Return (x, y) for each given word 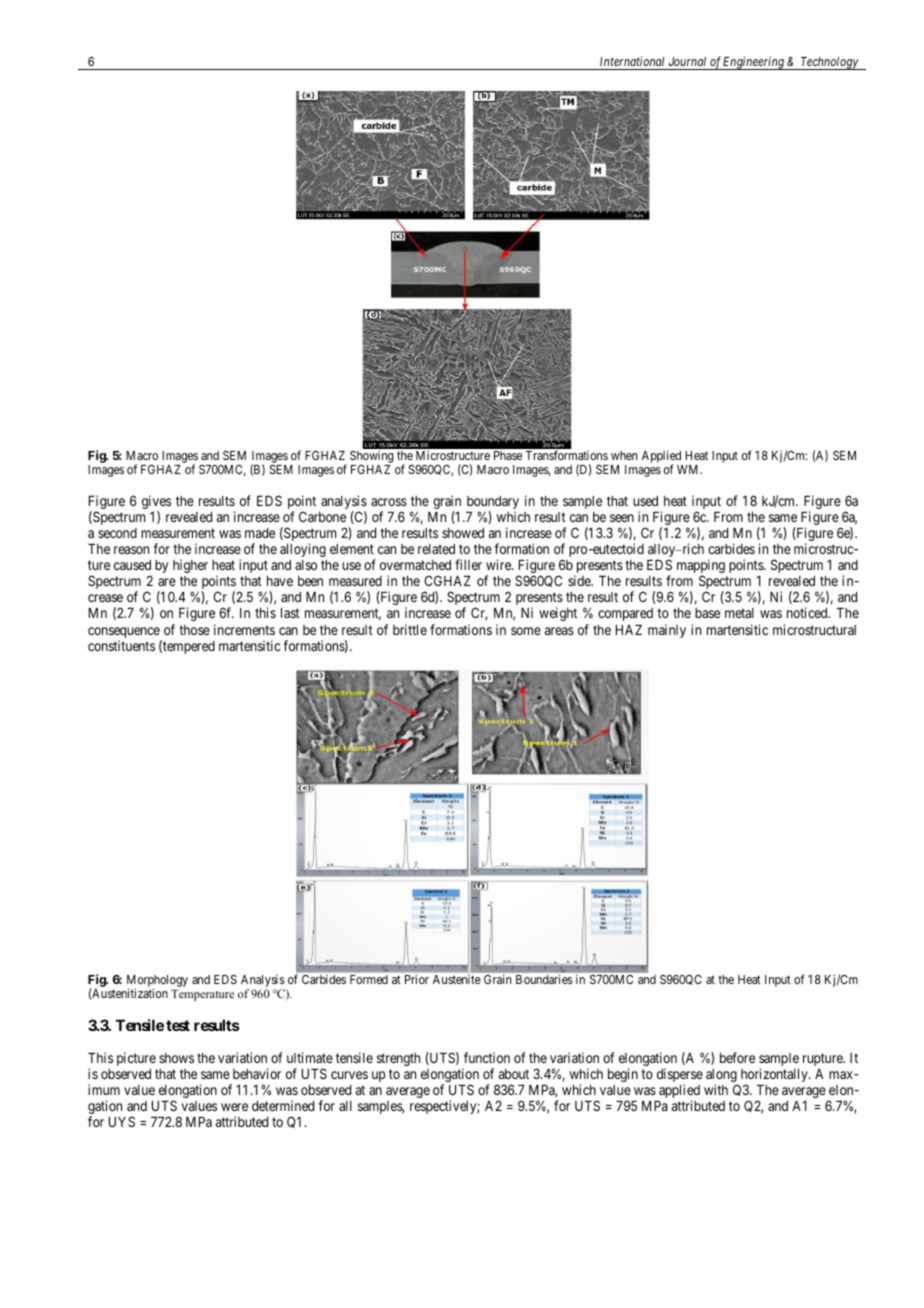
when (624, 455)
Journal (687, 61)
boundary (493, 504)
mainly (667, 631)
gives (156, 503)
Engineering (754, 63)
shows (176, 1058)
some (526, 631)
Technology (829, 63)
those (194, 630)
